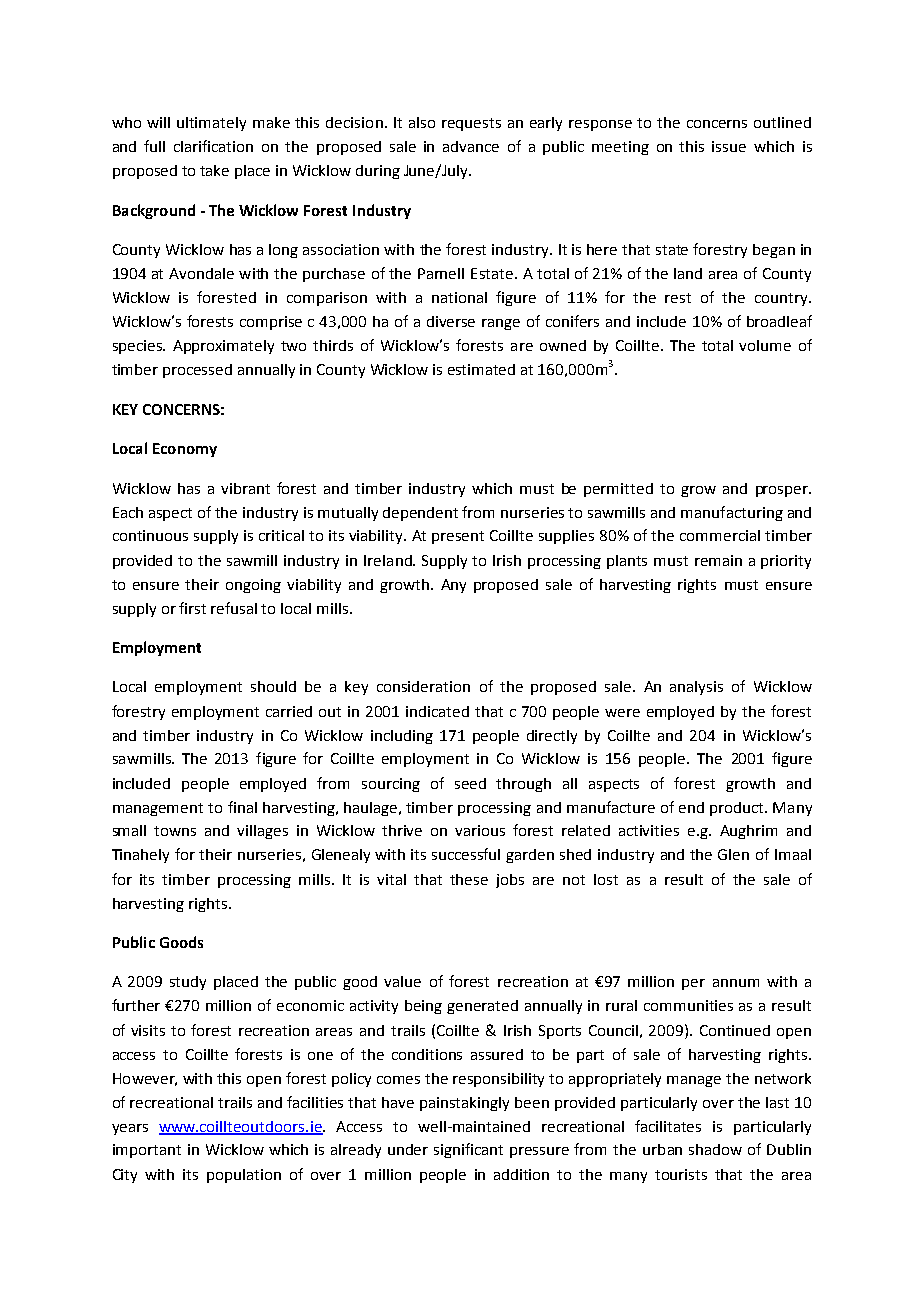  What do you see at coordinates (471, 146) in the screenshot?
I see `advance` at bounding box center [471, 146].
